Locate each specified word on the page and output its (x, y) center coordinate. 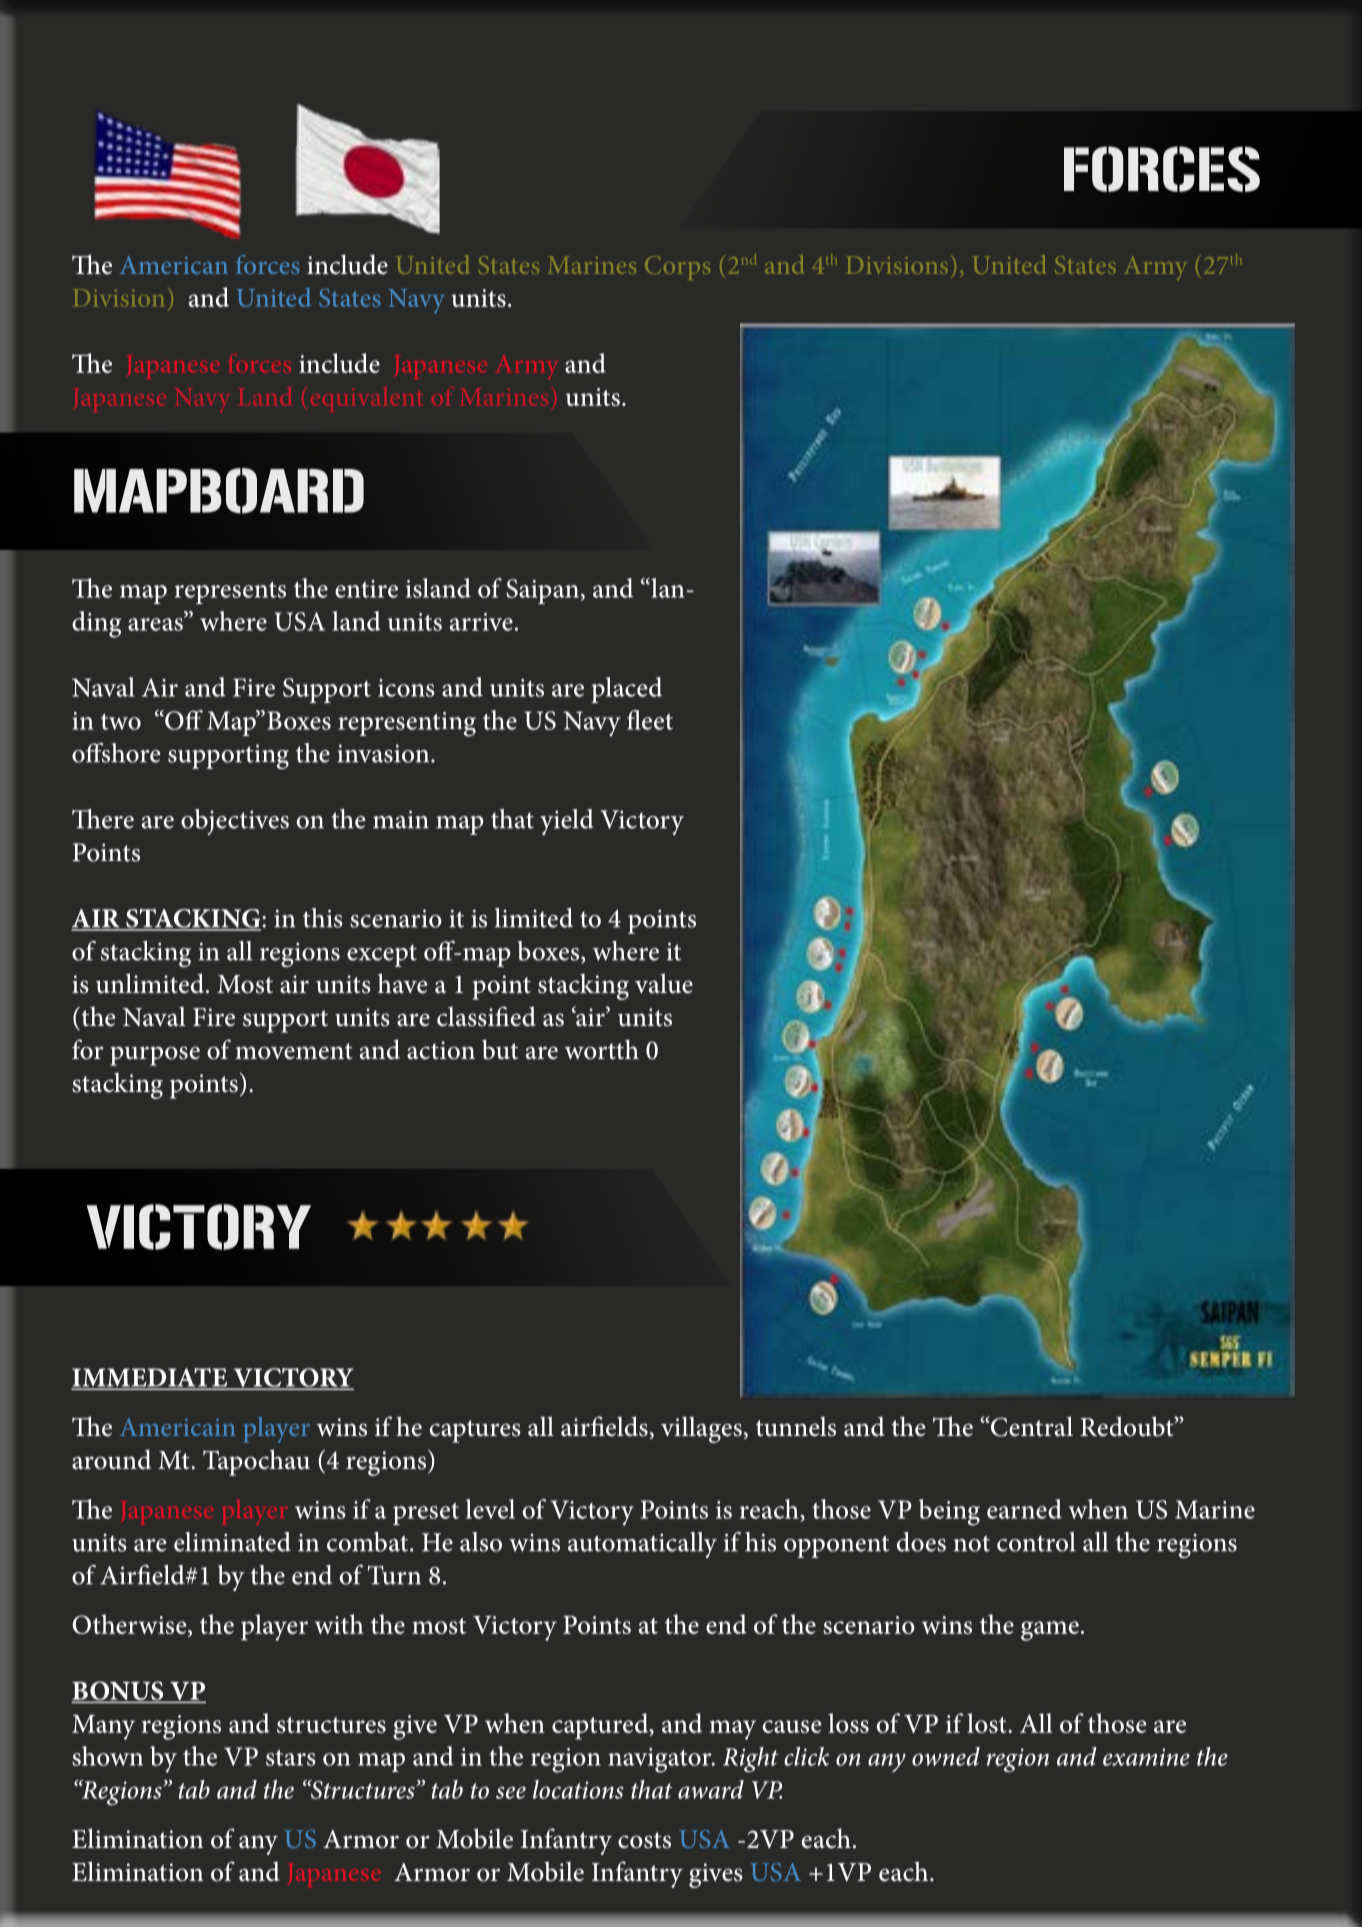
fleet (650, 720)
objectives (235, 822)
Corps (677, 268)
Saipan (542, 591)
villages (701, 1429)
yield (567, 822)
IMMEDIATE (151, 1378)
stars (291, 1758)
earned (1024, 1509)
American (174, 265)
